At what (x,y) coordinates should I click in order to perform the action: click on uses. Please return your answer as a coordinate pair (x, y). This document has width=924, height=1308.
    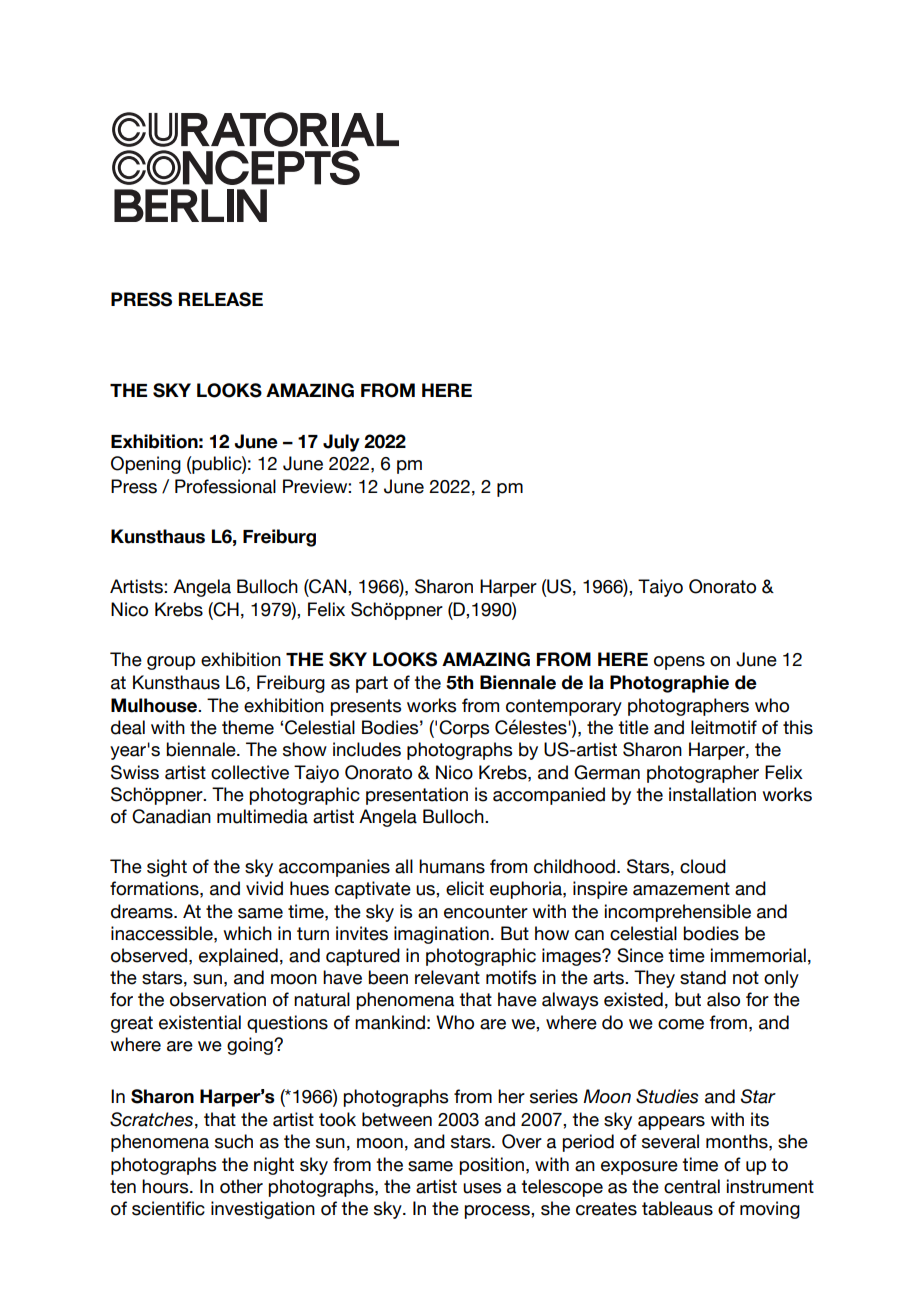
    Looking at the image, I should click on (482, 1188).
